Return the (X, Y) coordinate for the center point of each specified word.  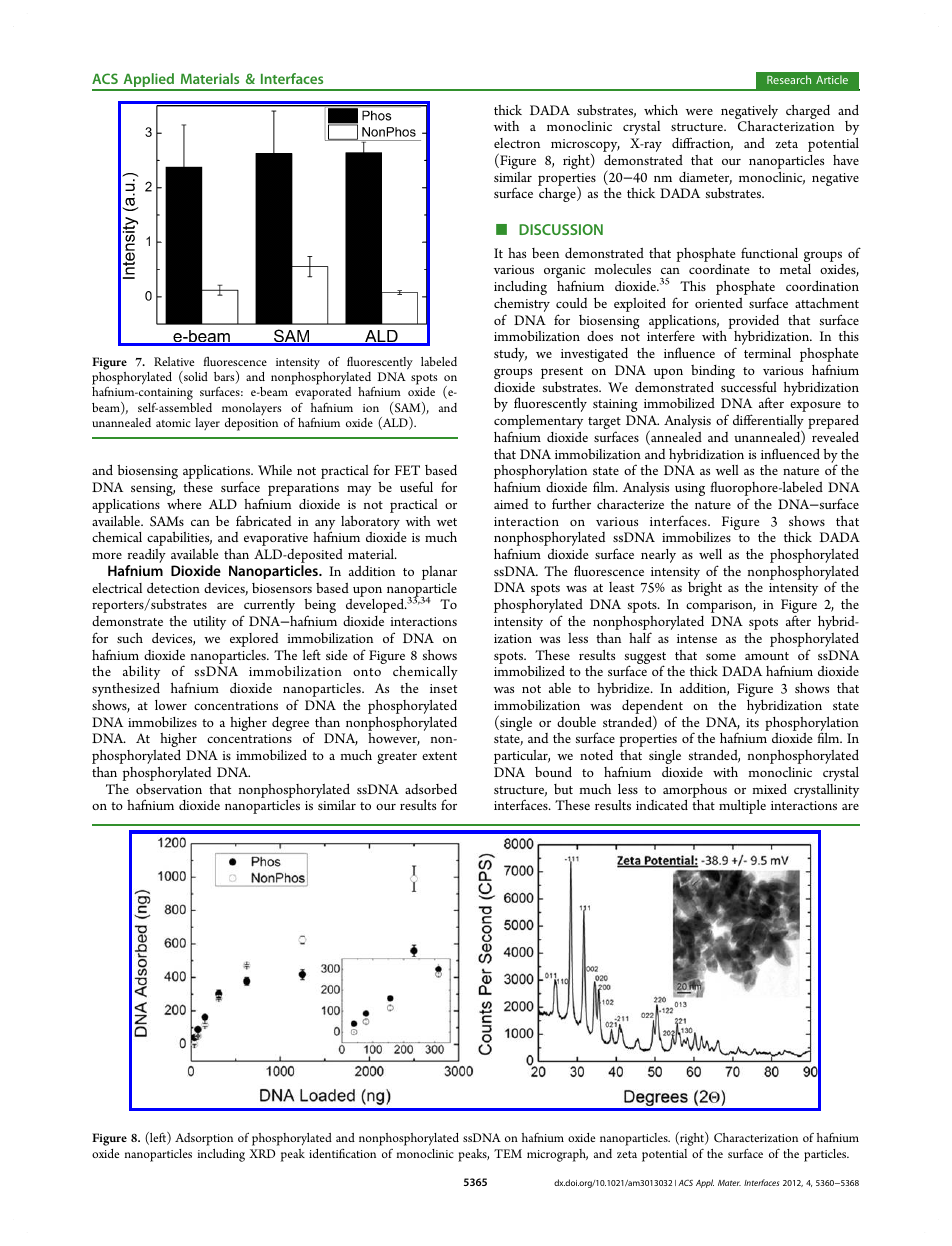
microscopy (585, 147)
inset (443, 688)
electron (517, 143)
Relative (174, 361)
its (752, 722)
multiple (742, 807)
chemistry (522, 306)
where (184, 504)
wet (447, 522)
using (690, 489)
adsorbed (431, 789)
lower (171, 705)
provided (753, 322)
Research (789, 79)
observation (169, 789)
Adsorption (204, 1139)
